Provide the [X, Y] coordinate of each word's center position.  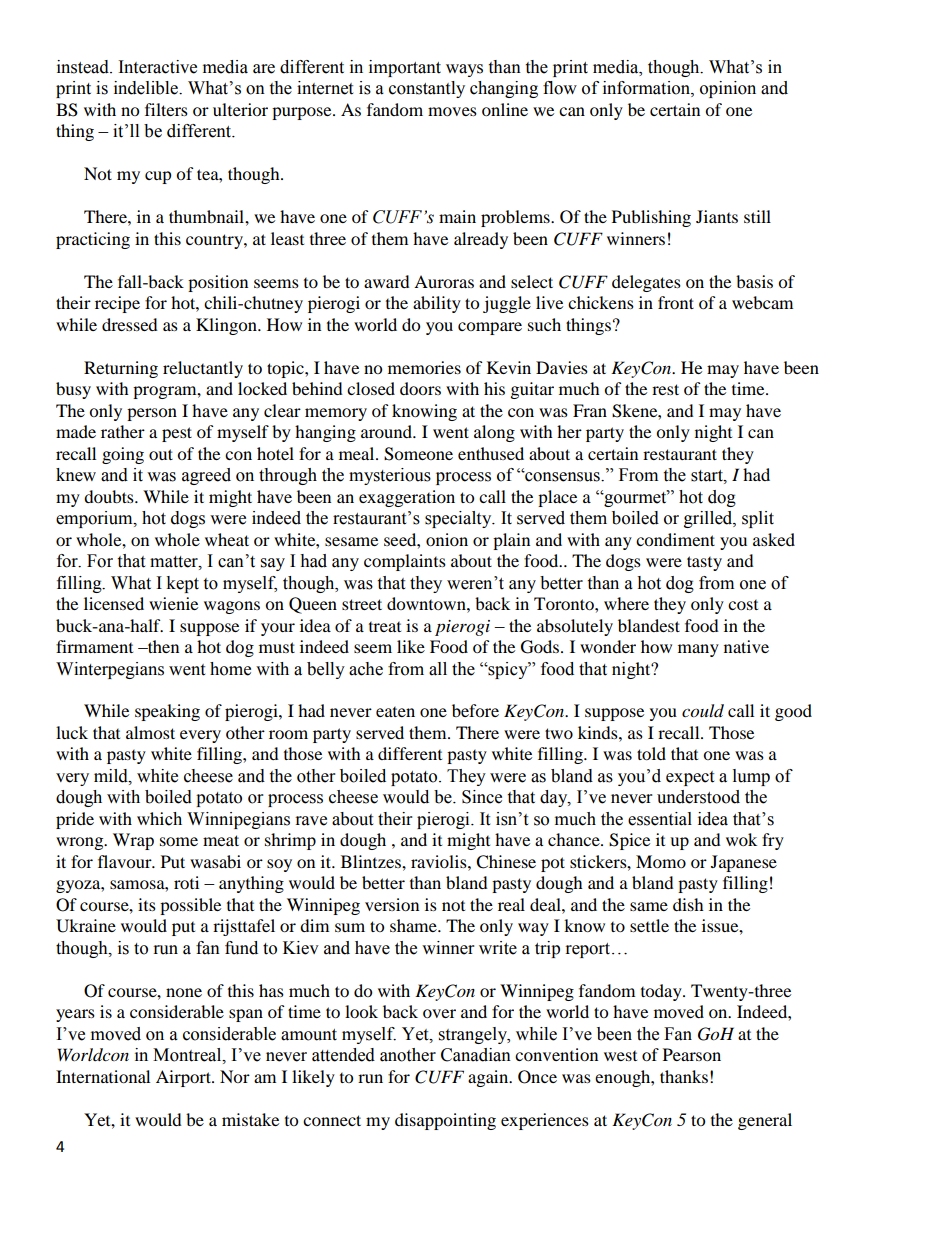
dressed [130, 324]
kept [182, 584]
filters [166, 109]
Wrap [133, 841]
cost [743, 605]
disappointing [445, 1121]
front [676, 302]
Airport [184, 1078]
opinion [728, 89]
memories [424, 367]
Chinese [506, 862]
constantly [427, 89]
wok [741, 839]
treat [385, 627]
